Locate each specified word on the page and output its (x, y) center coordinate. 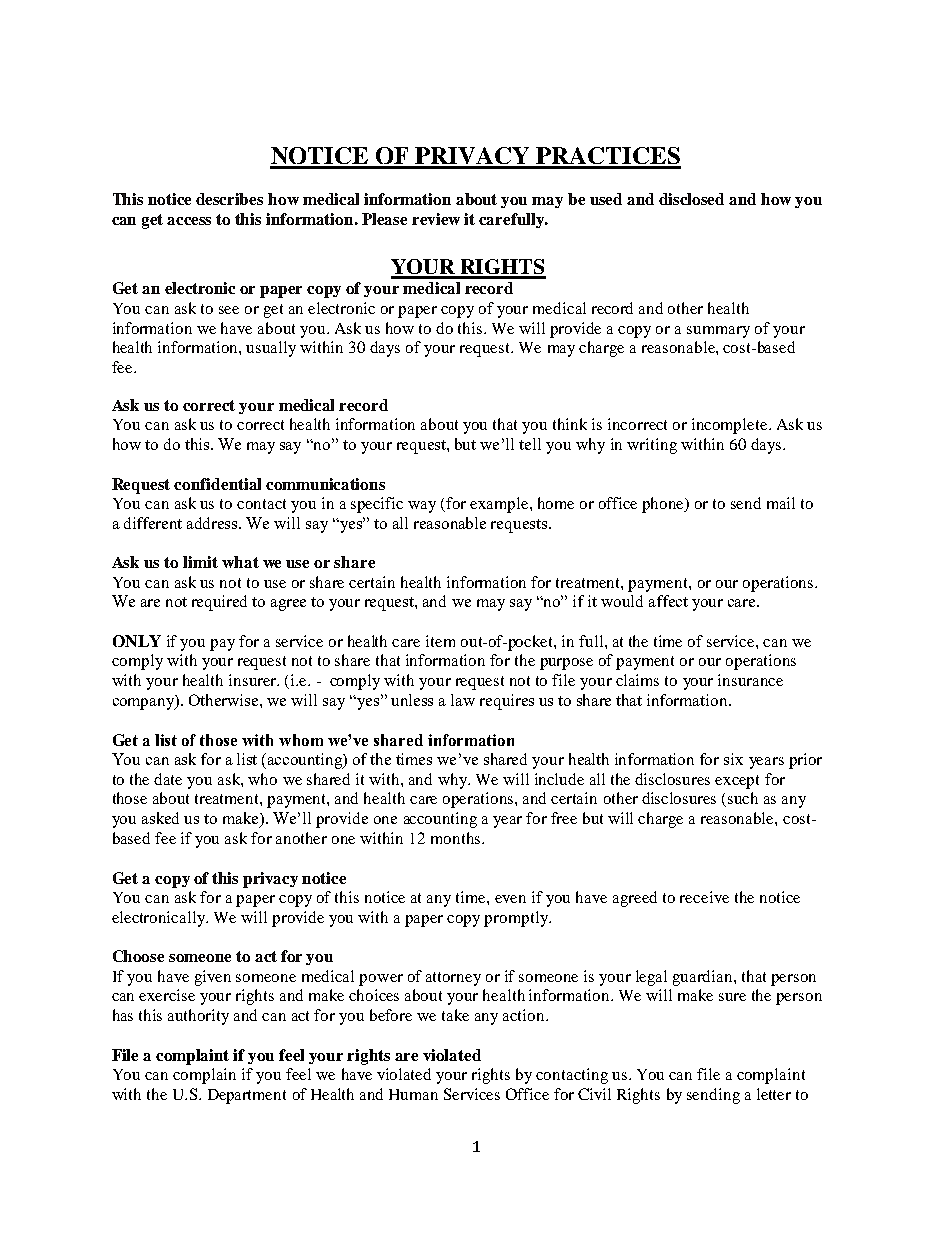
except (737, 782)
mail (781, 503)
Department (247, 1096)
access (189, 221)
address (213, 523)
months (455, 838)
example (500, 505)
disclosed (691, 199)
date (168, 779)
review (436, 219)
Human (413, 1094)
